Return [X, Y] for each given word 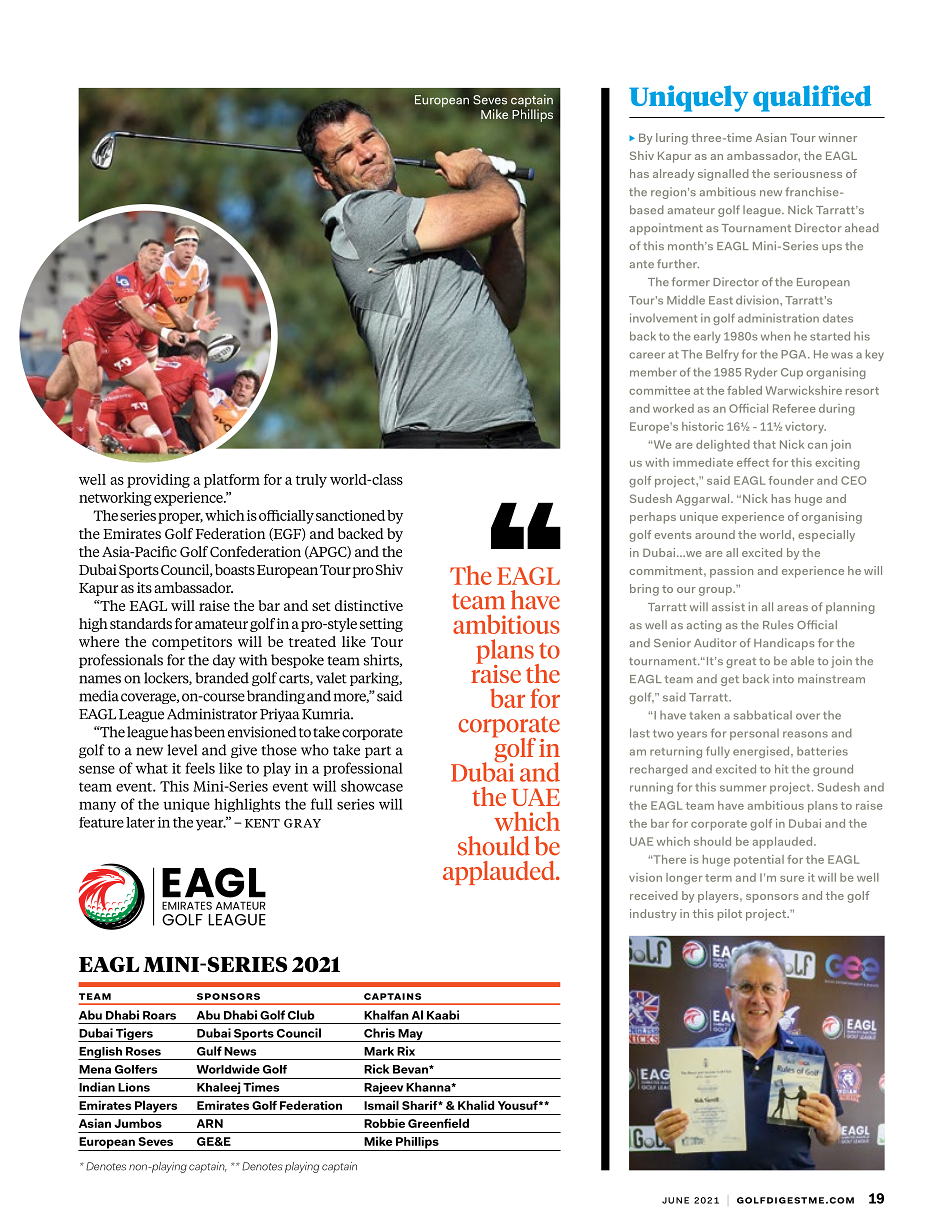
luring [672, 139]
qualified [812, 98]
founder [791, 480]
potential [759, 860]
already [673, 175]
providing [158, 481]
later [140, 822]
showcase [372, 786]
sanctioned [350, 515]
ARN [210, 1123]
